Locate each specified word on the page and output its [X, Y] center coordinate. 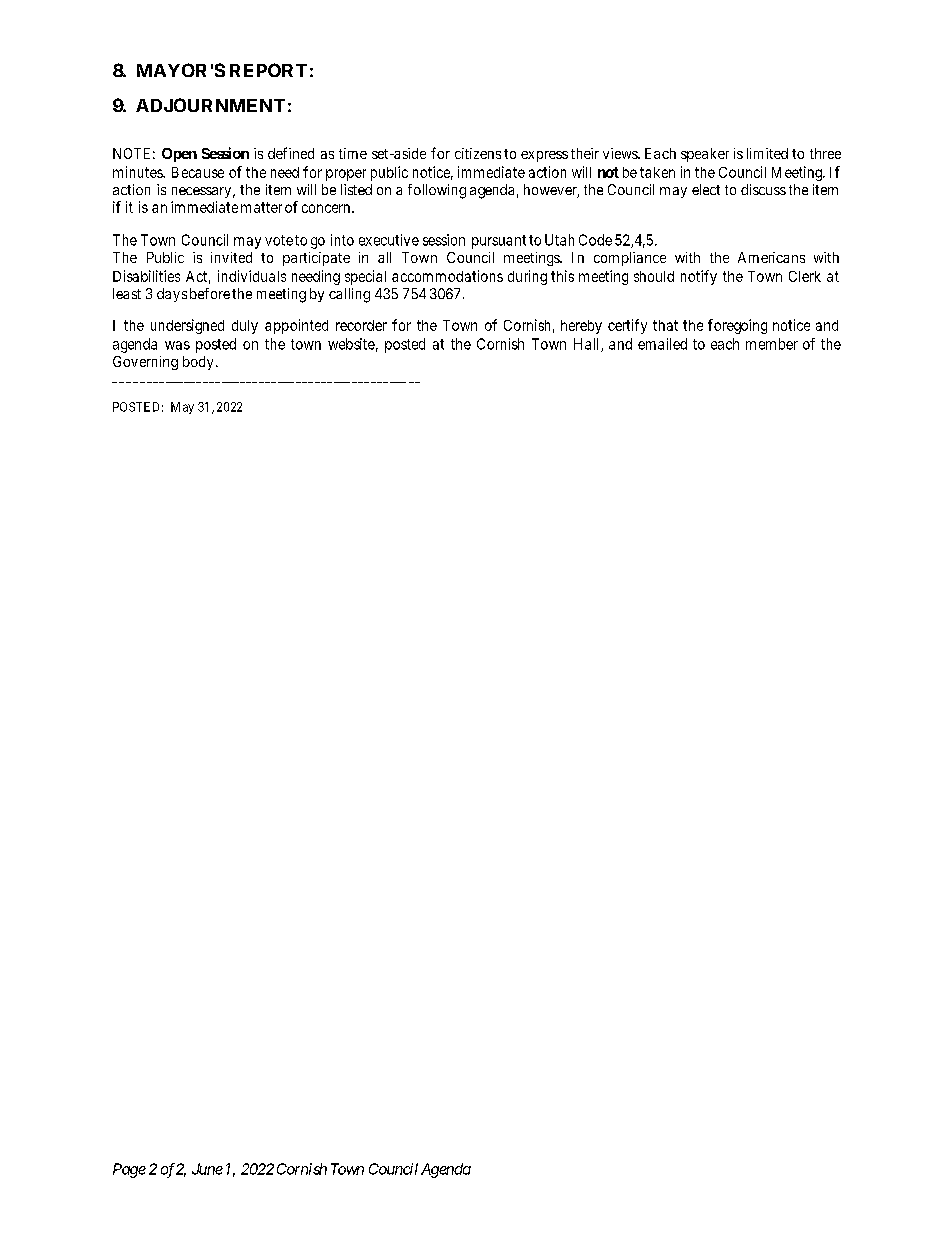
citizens [478, 153]
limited [767, 153]
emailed [662, 344]
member [772, 344]
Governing [145, 363]
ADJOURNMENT [210, 105]
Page [129, 1170]
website [351, 344]
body [198, 363]
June [207, 1169]
